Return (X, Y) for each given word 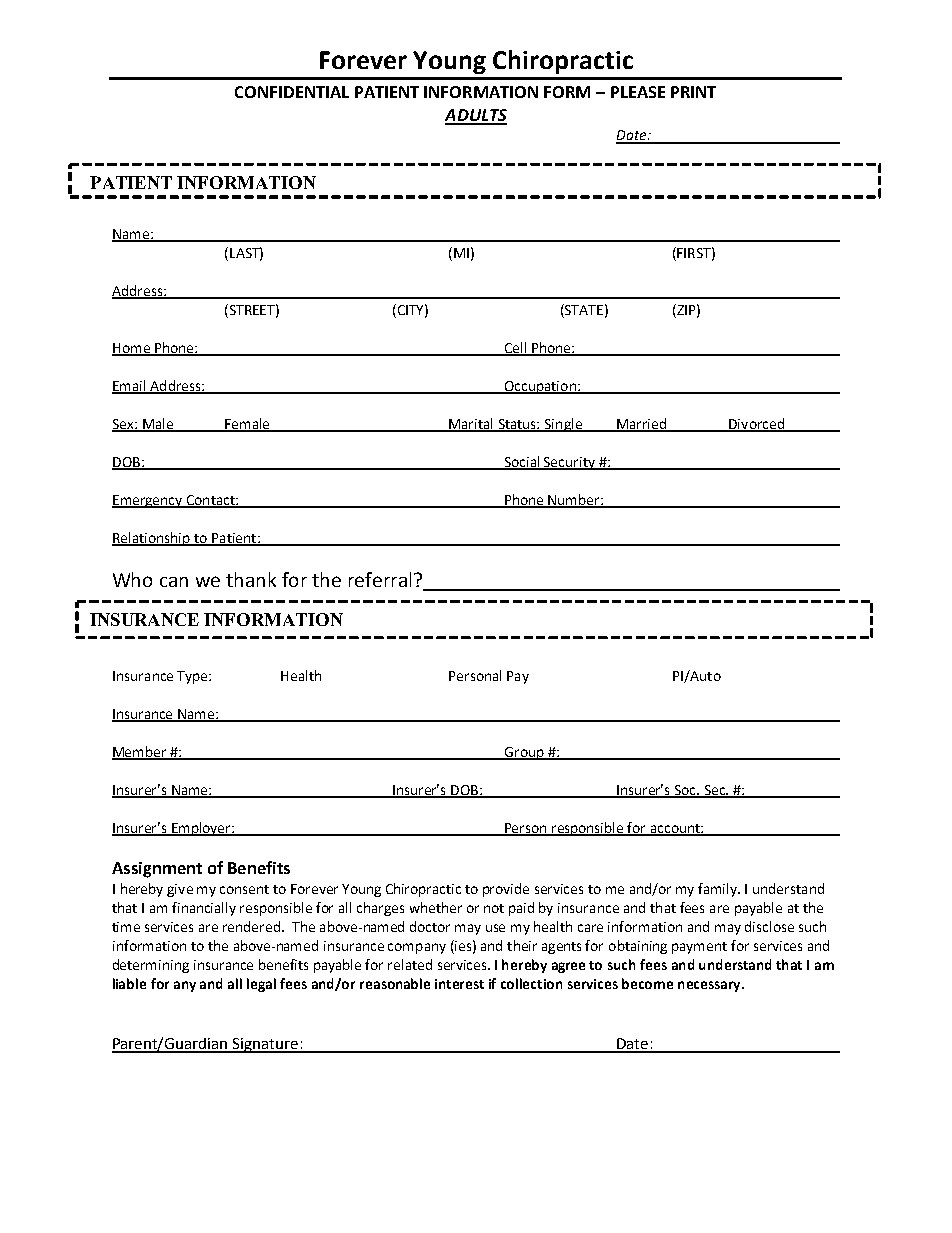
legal (261, 985)
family (719, 890)
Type (193, 677)
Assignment (157, 870)
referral (380, 579)
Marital (471, 425)
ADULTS (476, 116)
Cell (515, 348)
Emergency (148, 501)
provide (506, 890)
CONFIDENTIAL (292, 92)
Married (642, 425)
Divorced (756, 425)
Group (524, 753)
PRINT (693, 92)
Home (132, 349)
